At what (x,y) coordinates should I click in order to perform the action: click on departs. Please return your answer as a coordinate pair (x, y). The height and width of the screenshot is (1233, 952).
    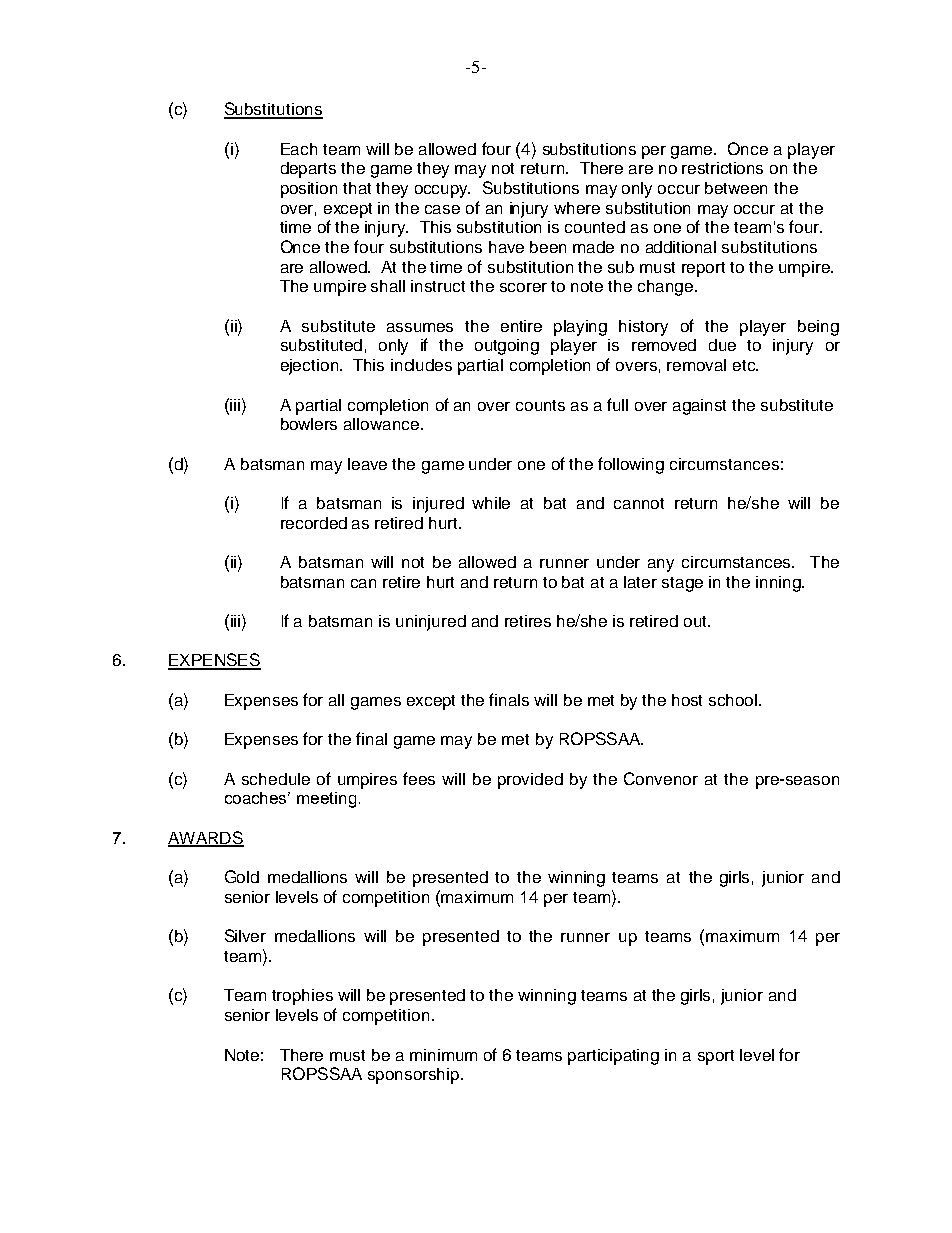
    Looking at the image, I should click on (308, 170).
